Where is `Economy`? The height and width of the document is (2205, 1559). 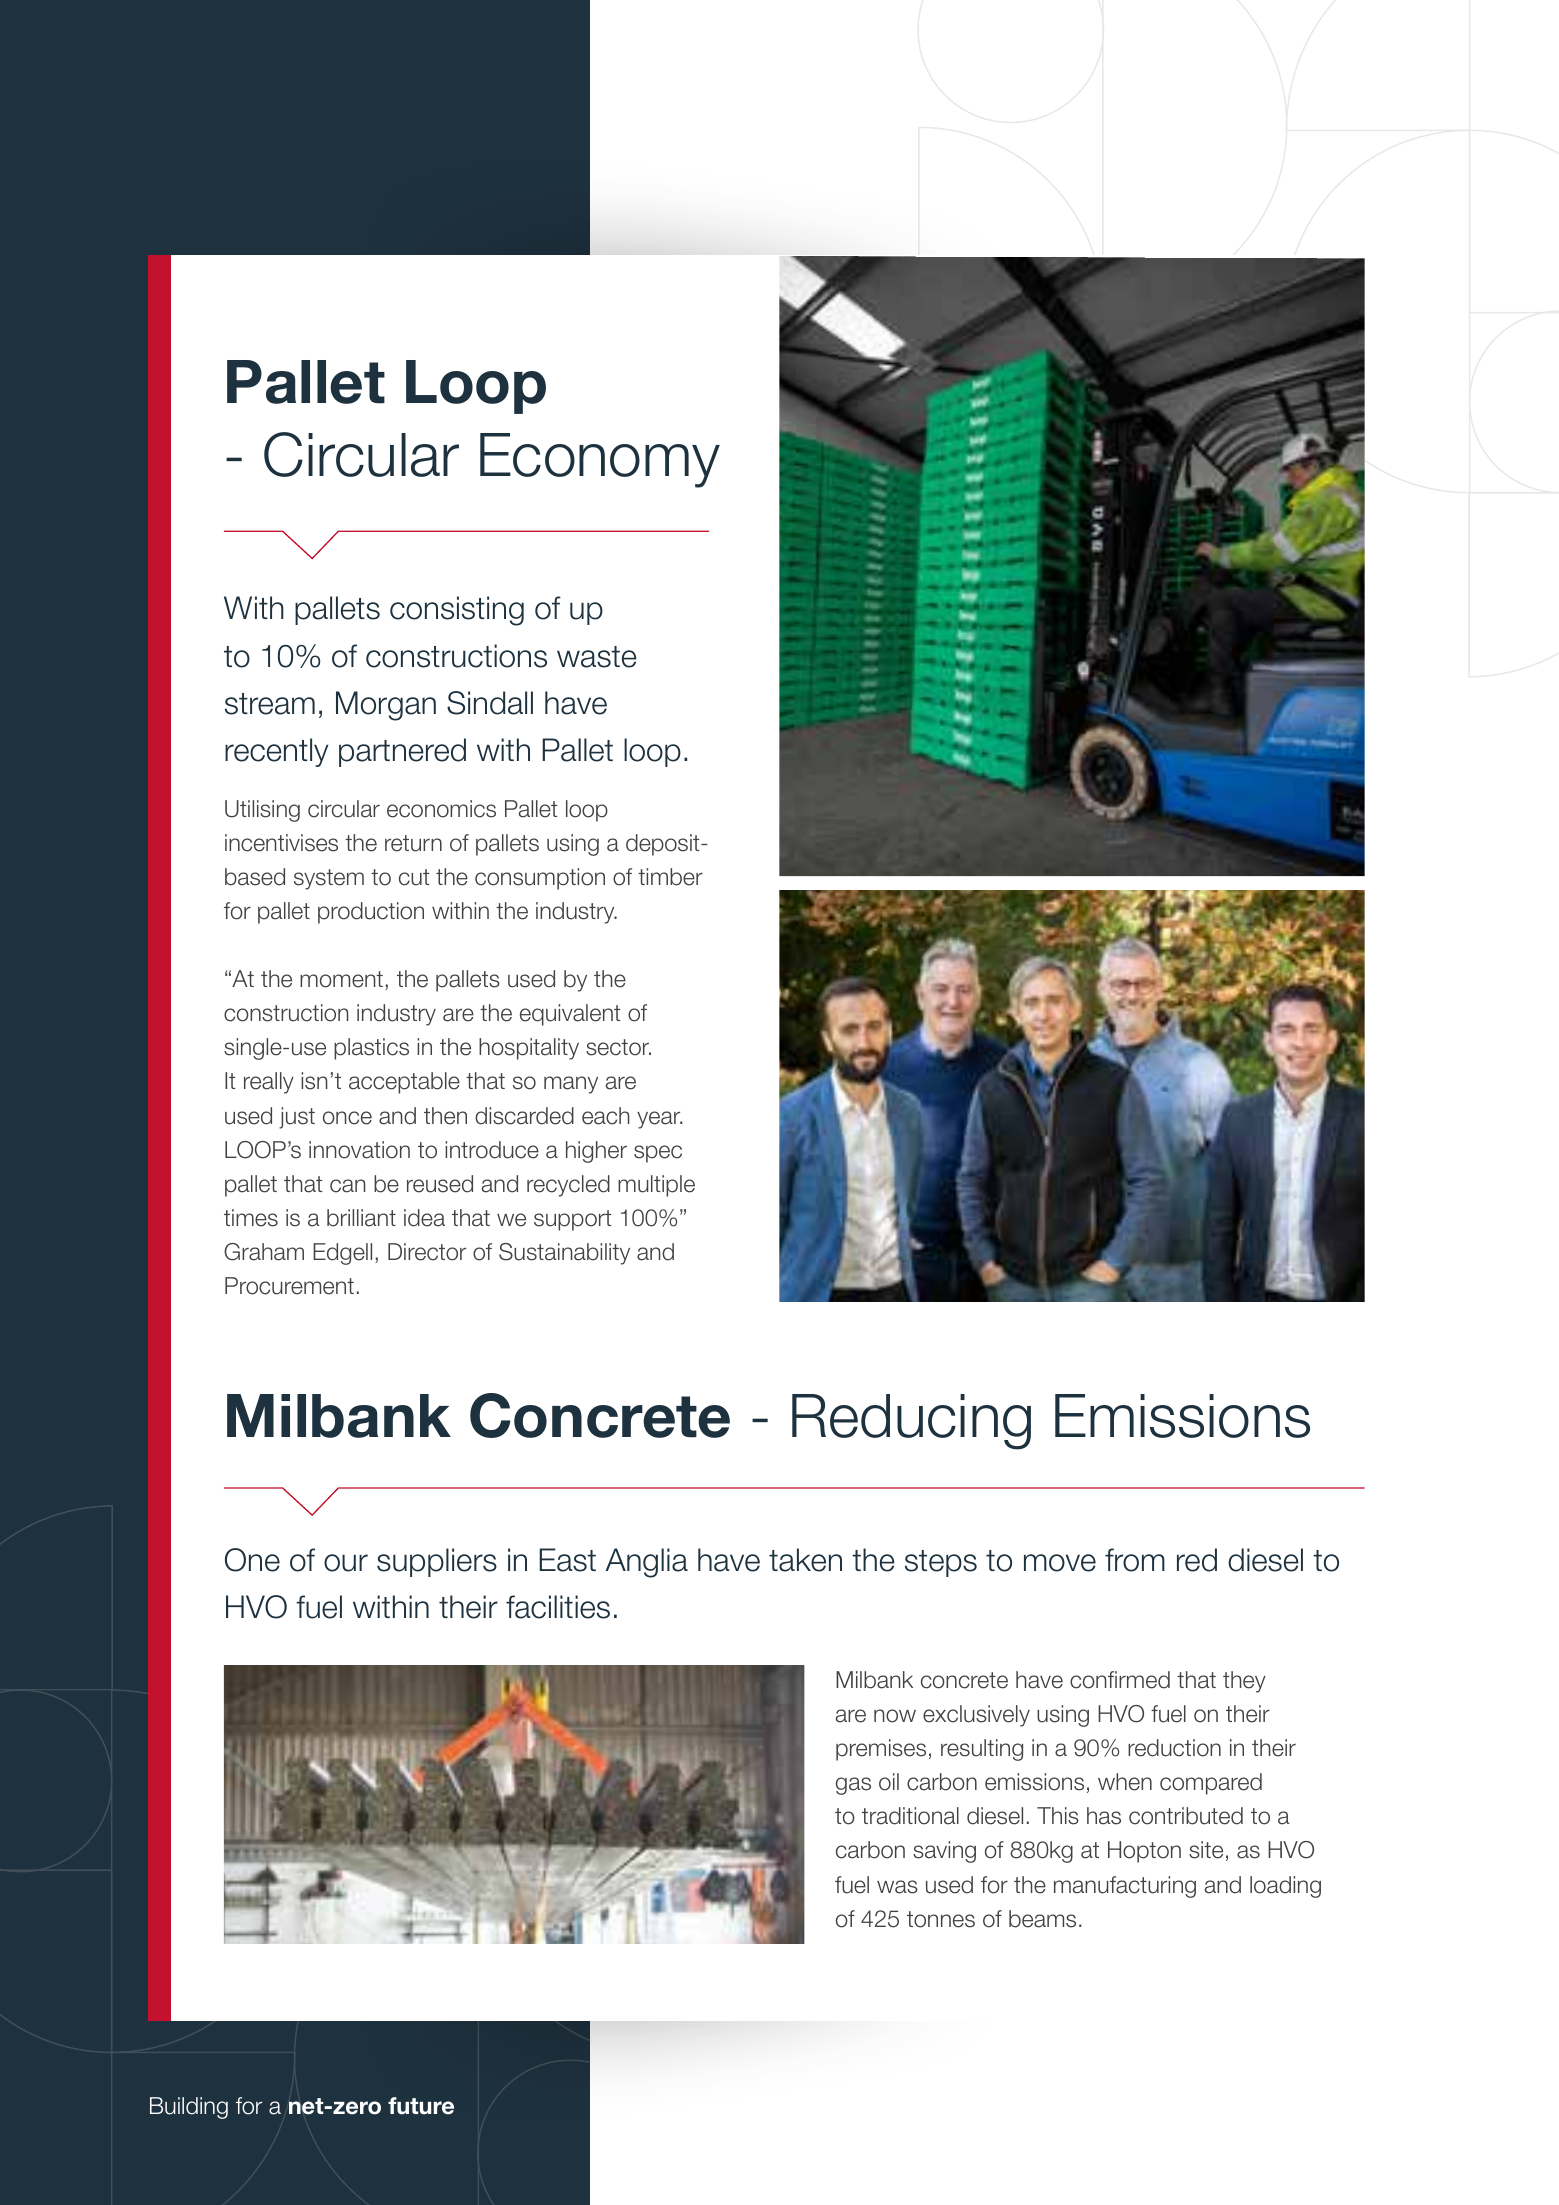 Economy is located at coordinates (600, 460).
